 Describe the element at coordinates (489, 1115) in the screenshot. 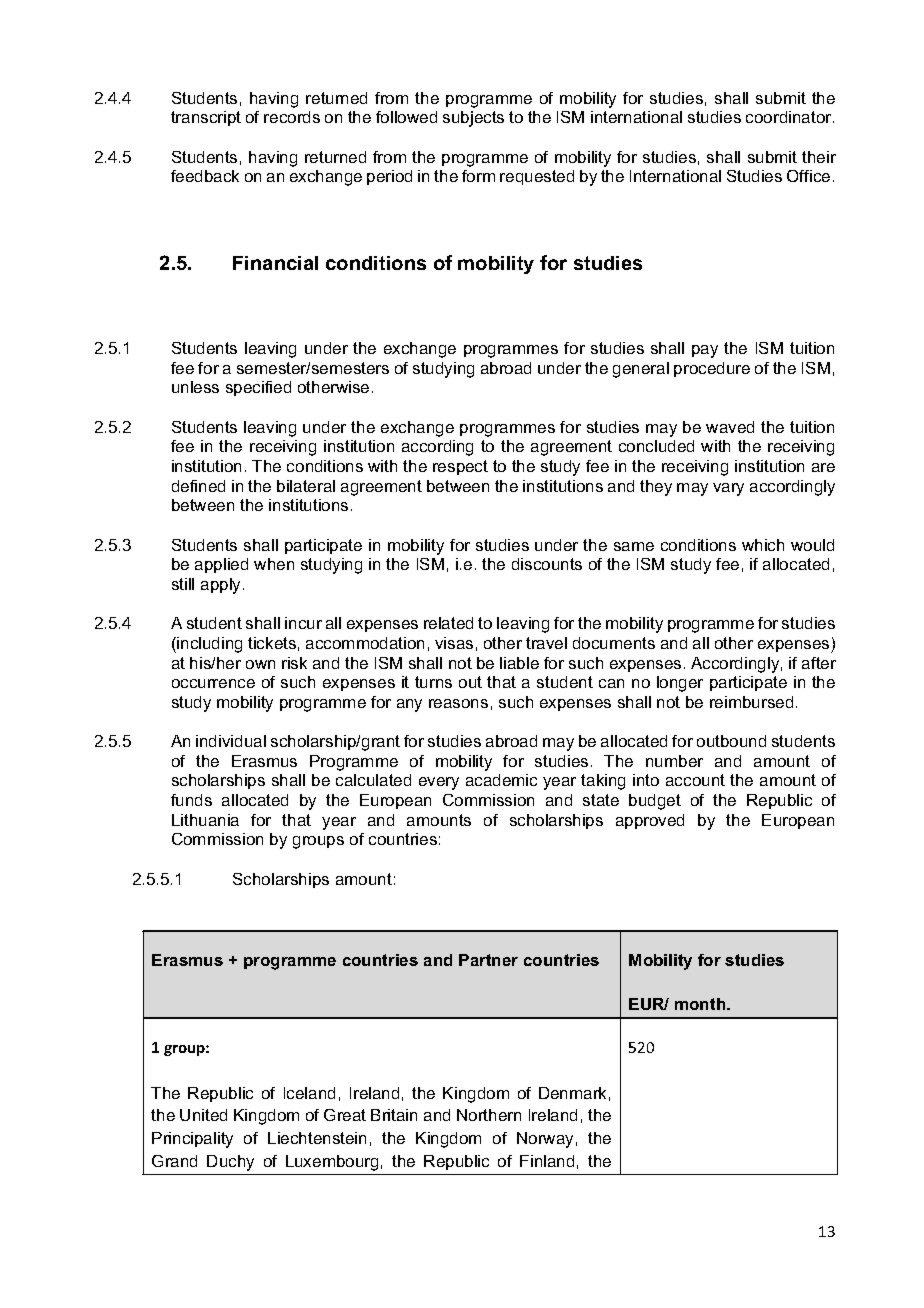

I see `Northern` at that location.
